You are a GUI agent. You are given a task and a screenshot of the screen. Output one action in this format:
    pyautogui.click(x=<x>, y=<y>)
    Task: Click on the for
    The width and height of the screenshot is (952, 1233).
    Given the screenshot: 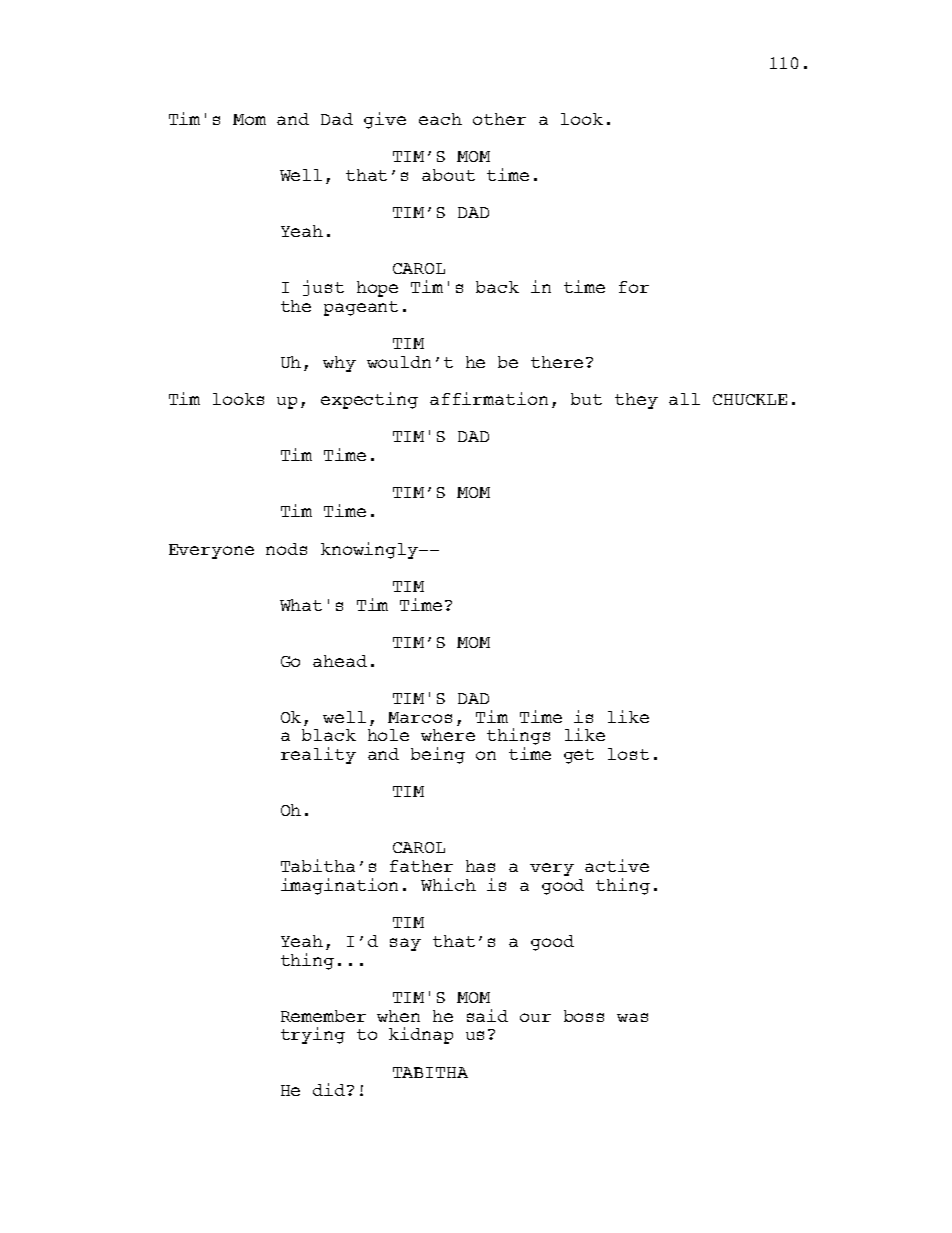 What is the action you would take?
    pyautogui.click(x=634, y=287)
